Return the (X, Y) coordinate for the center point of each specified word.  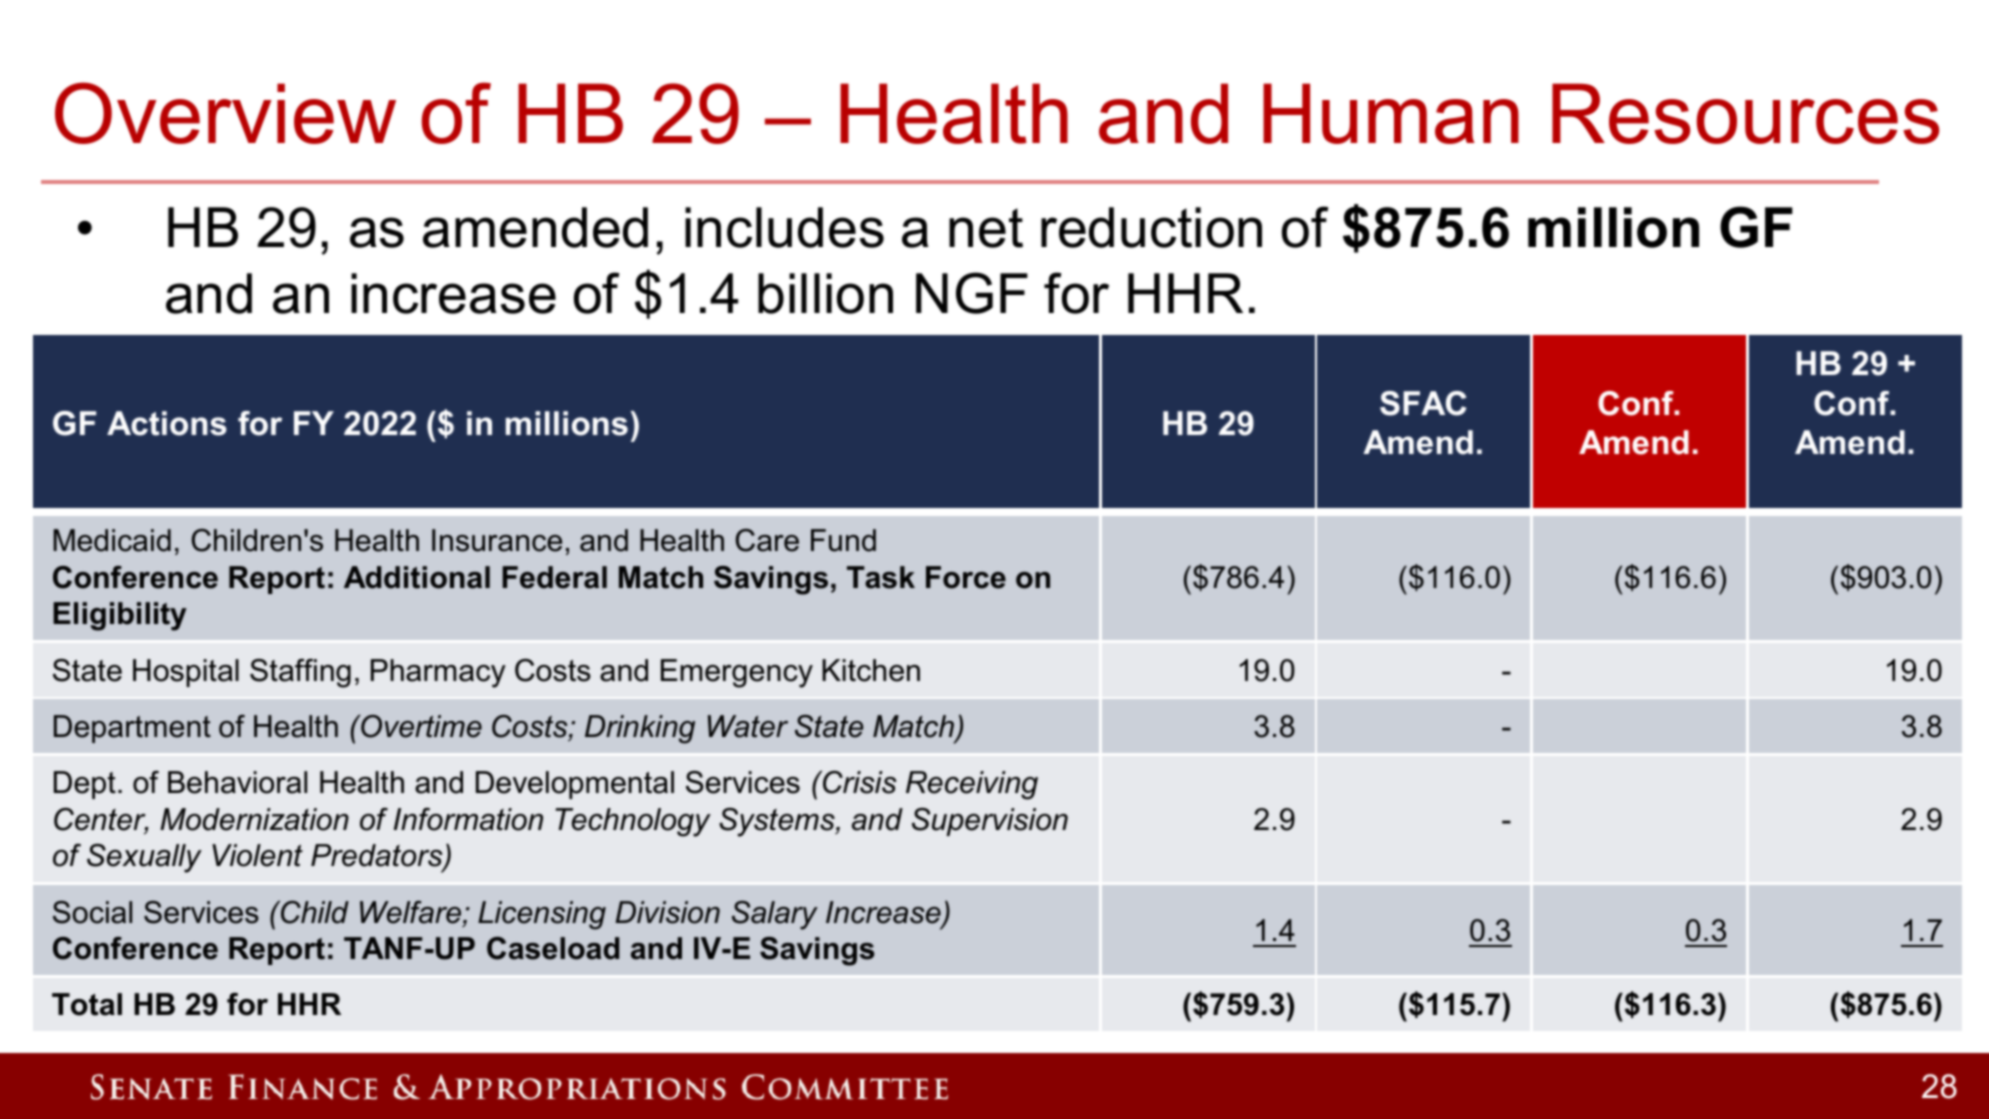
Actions (167, 423)
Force (966, 577)
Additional (417, 577)
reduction (1151, 227)
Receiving (972, 785)
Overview (225, 113)
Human (1391, 113)
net (986, 228)
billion (825, 293)
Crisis (859, 782)
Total (87, 1004)
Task (881, 577)
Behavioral (237, 782)
